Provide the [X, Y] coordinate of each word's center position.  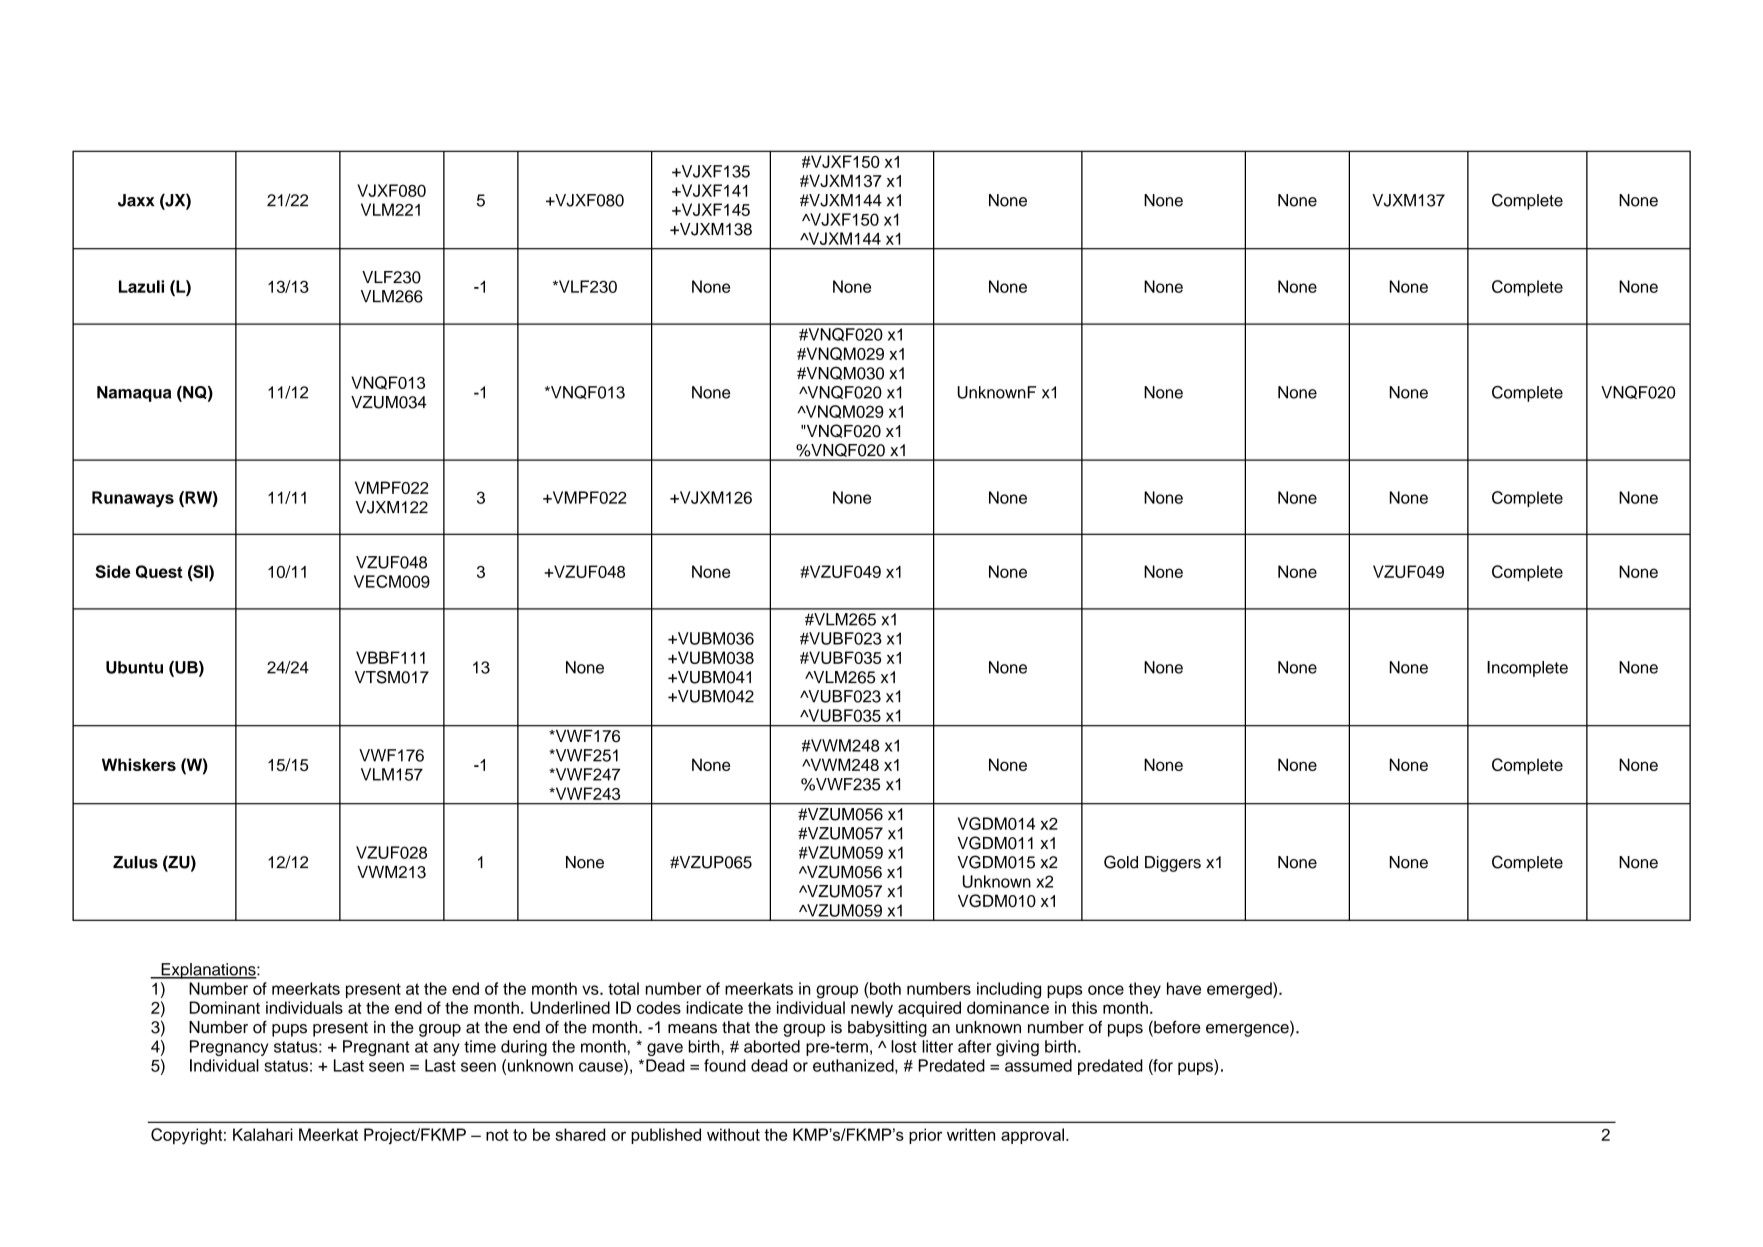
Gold [1121, 862]
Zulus [135, 862]
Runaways [133, 499]
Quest [159, 572]
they [1145, 990]
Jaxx [136, 200]
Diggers [1173, 864]
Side [113, 571]
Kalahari [263, 1134]
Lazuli [141, 286]
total [623, 988]
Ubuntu [134, 667]
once [1106, 990]
